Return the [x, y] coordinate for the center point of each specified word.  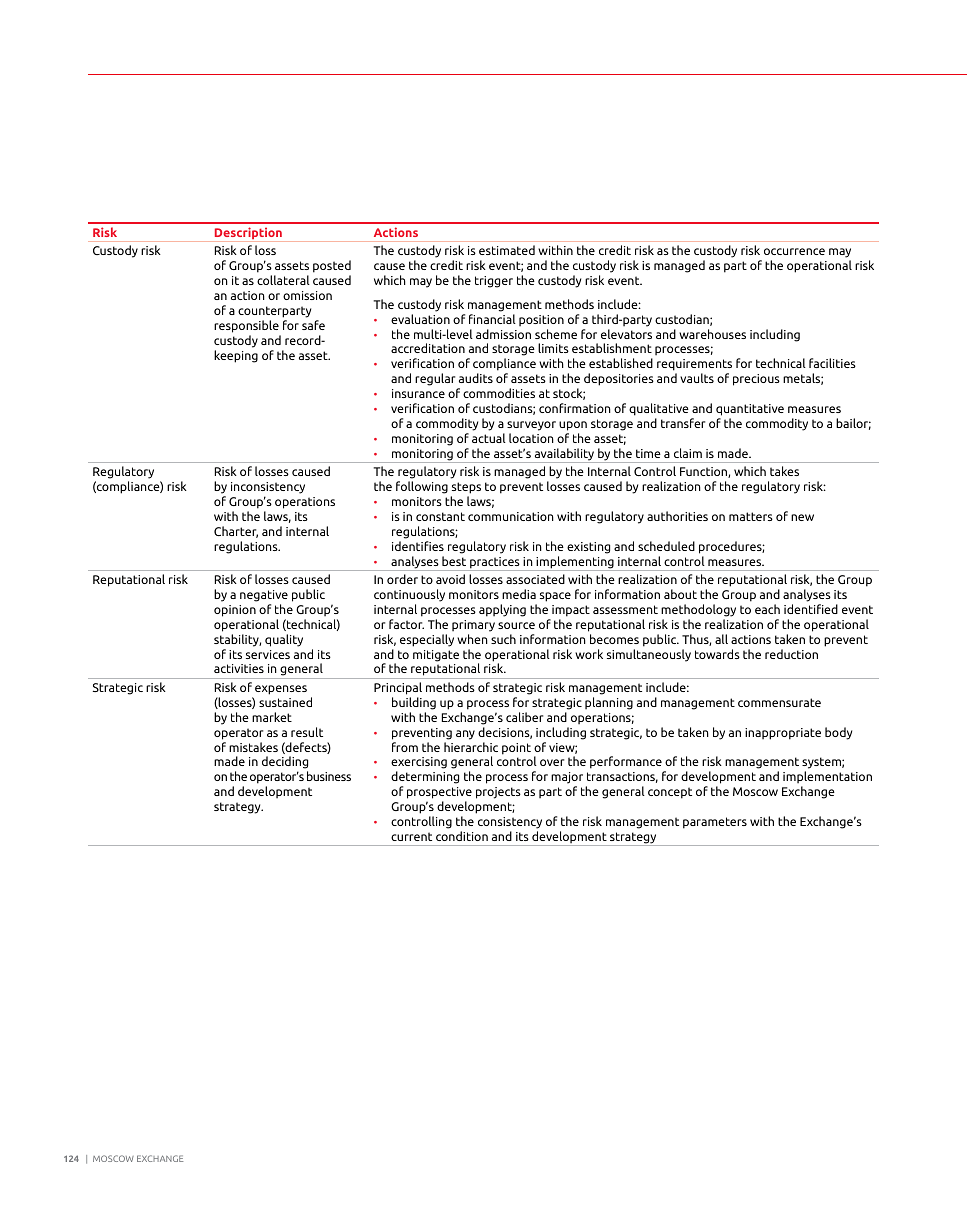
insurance [418, 393]
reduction [791, 654]
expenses [281, 690]
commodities [499, 393]
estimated [507, 250]
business [329, 776]
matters [751, 516]
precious [756, 380]
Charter [236, 532]
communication [511, 516]
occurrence [794, 251]
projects [498, 793]
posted [332, 266]
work [589, 654]
